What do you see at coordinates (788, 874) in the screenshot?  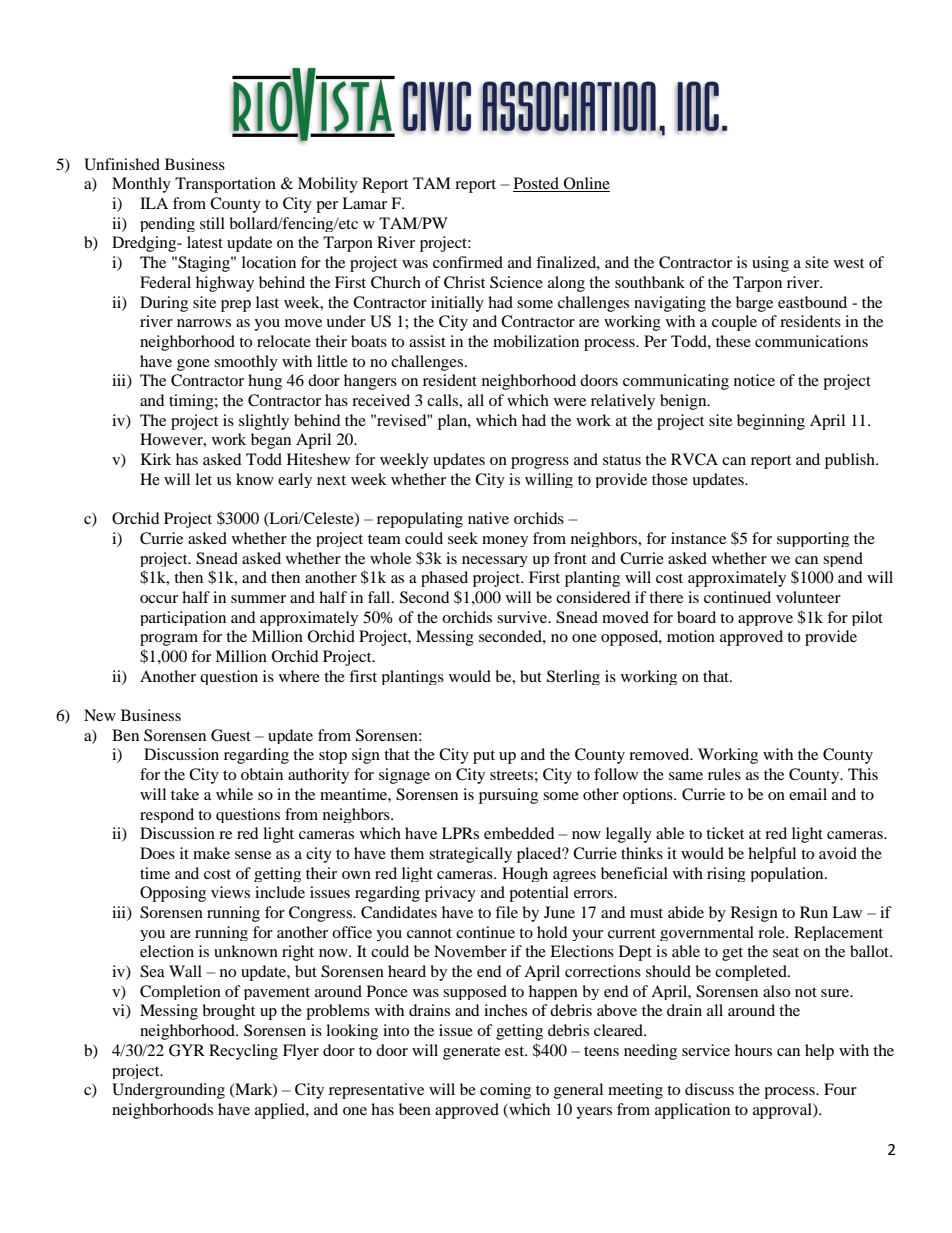 I see `population` at bounding box center [788, 874].
